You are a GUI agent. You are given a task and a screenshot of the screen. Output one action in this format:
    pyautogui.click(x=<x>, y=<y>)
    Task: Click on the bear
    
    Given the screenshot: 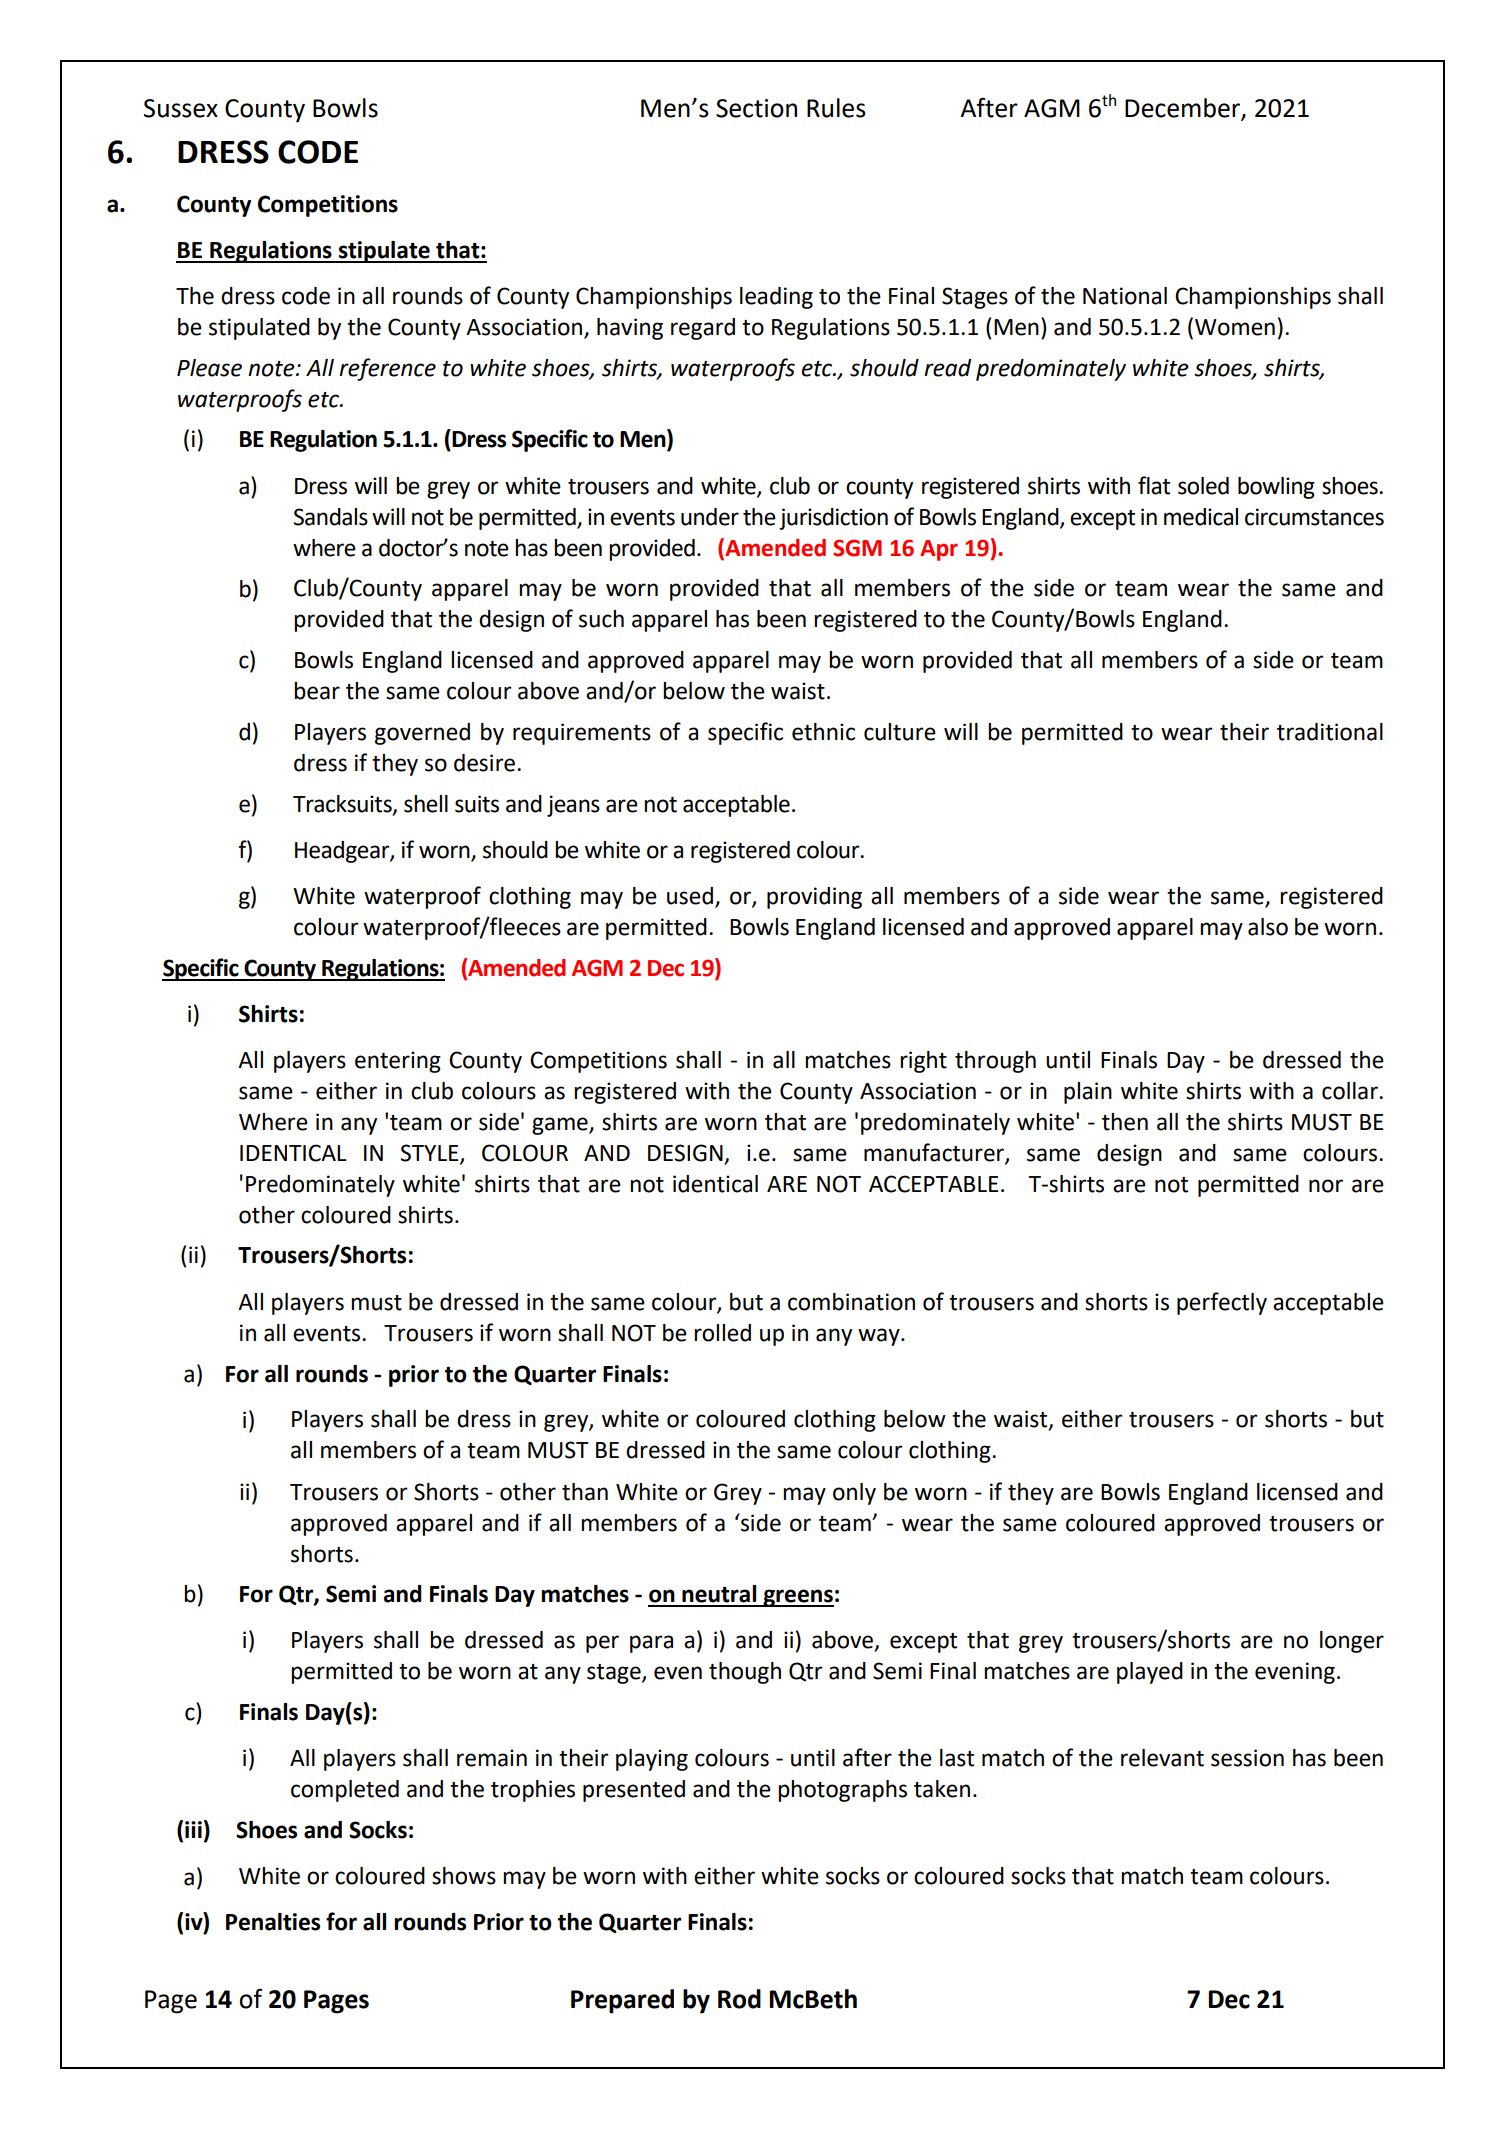 What is the action you would take?
    pyautogui.click(x=317, y=691)
